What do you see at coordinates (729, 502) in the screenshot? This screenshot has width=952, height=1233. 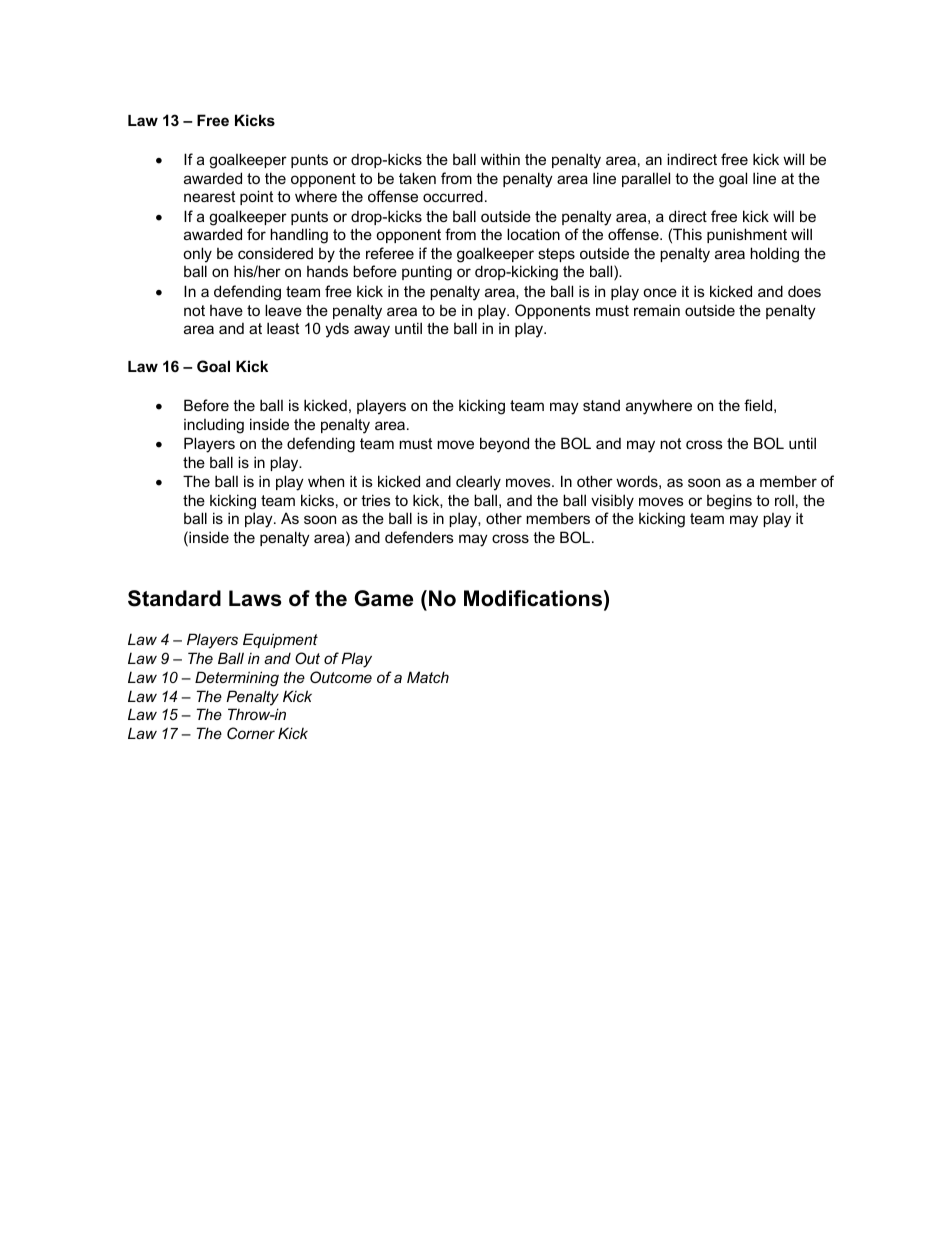 I see `begins` at bounding box center [729, 502].
